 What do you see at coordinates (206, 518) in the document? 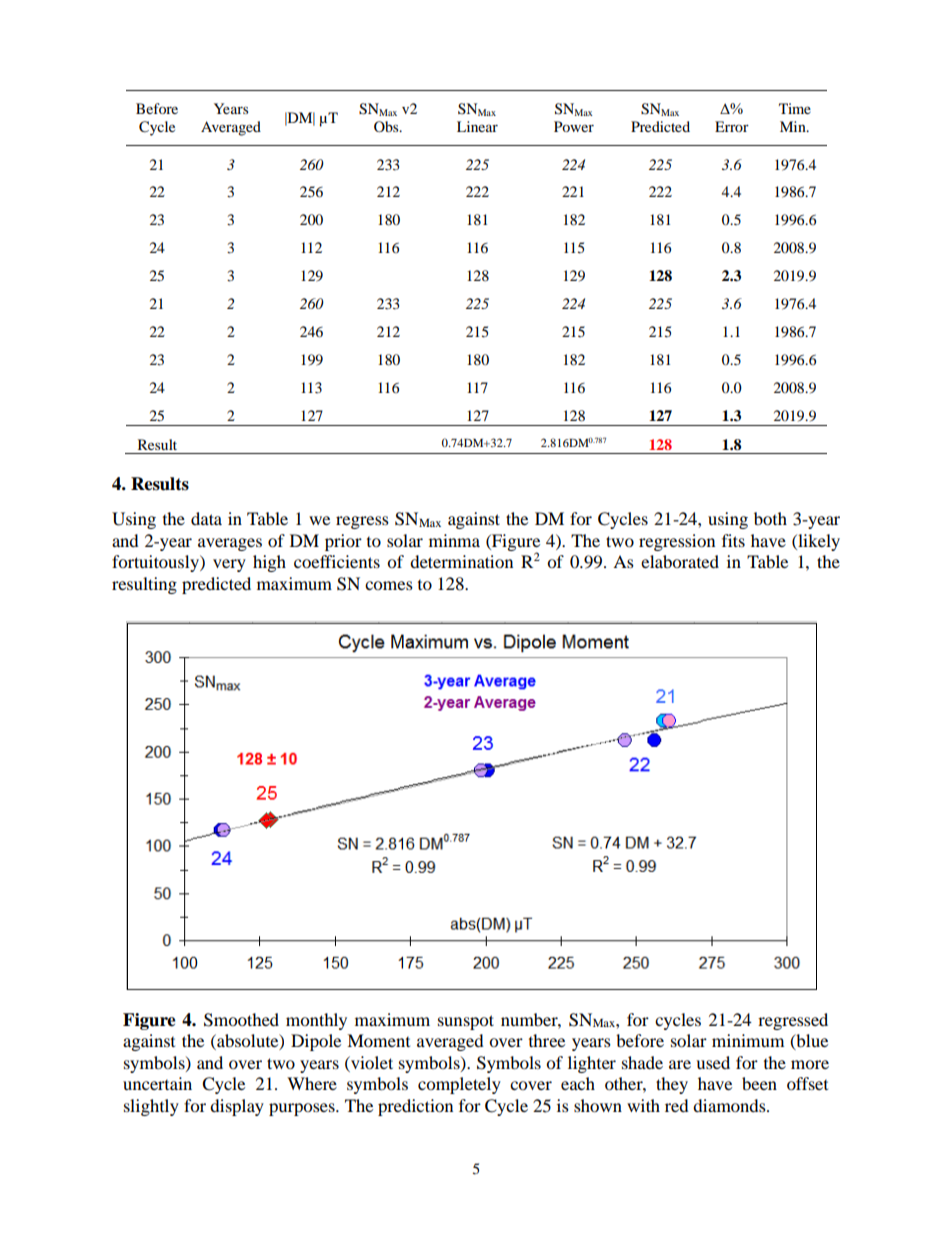
I see `data` at bounding box center [206, 518].
